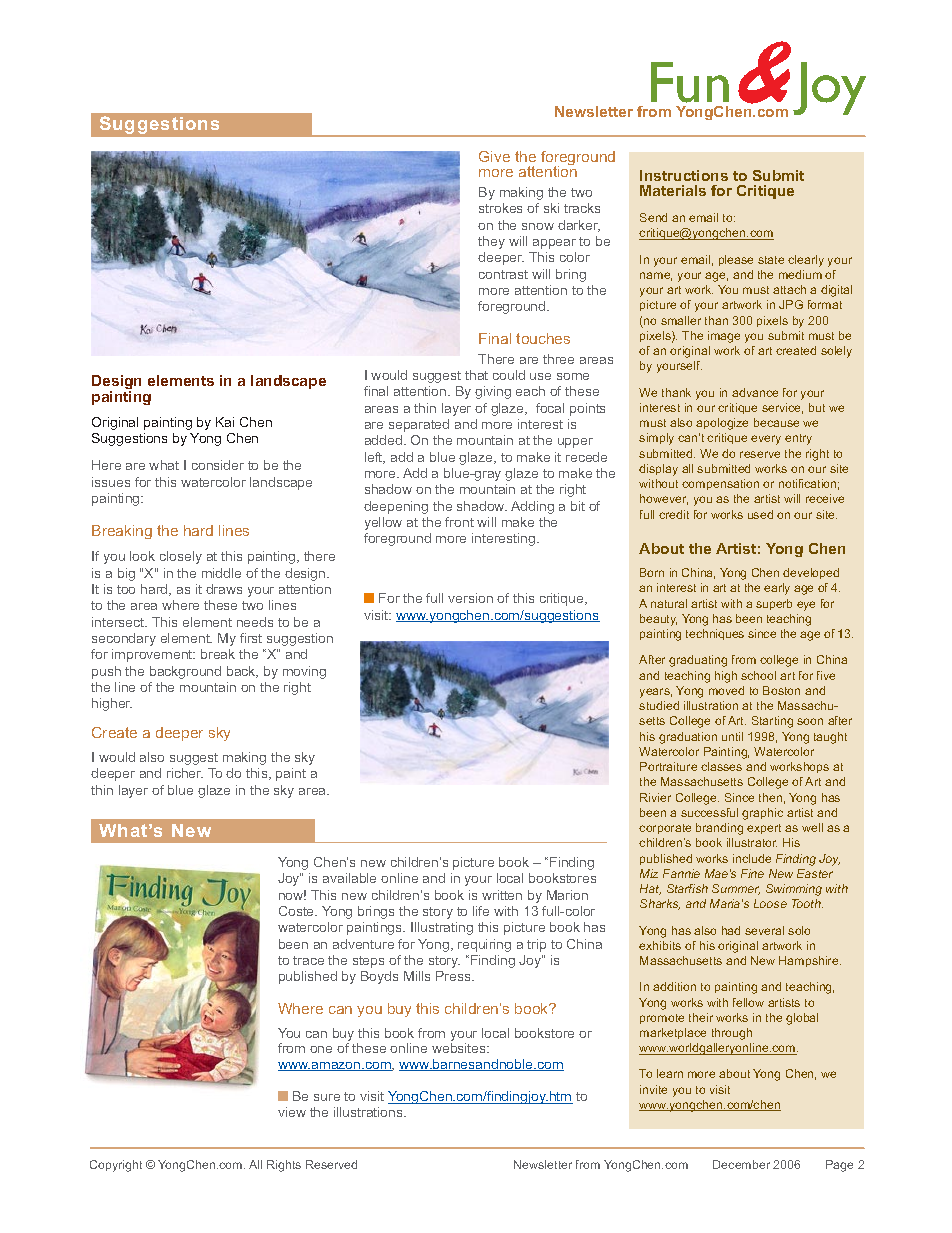 This screenshot has width=952, height=1233. I want to click on view, so click(292, 1112).
